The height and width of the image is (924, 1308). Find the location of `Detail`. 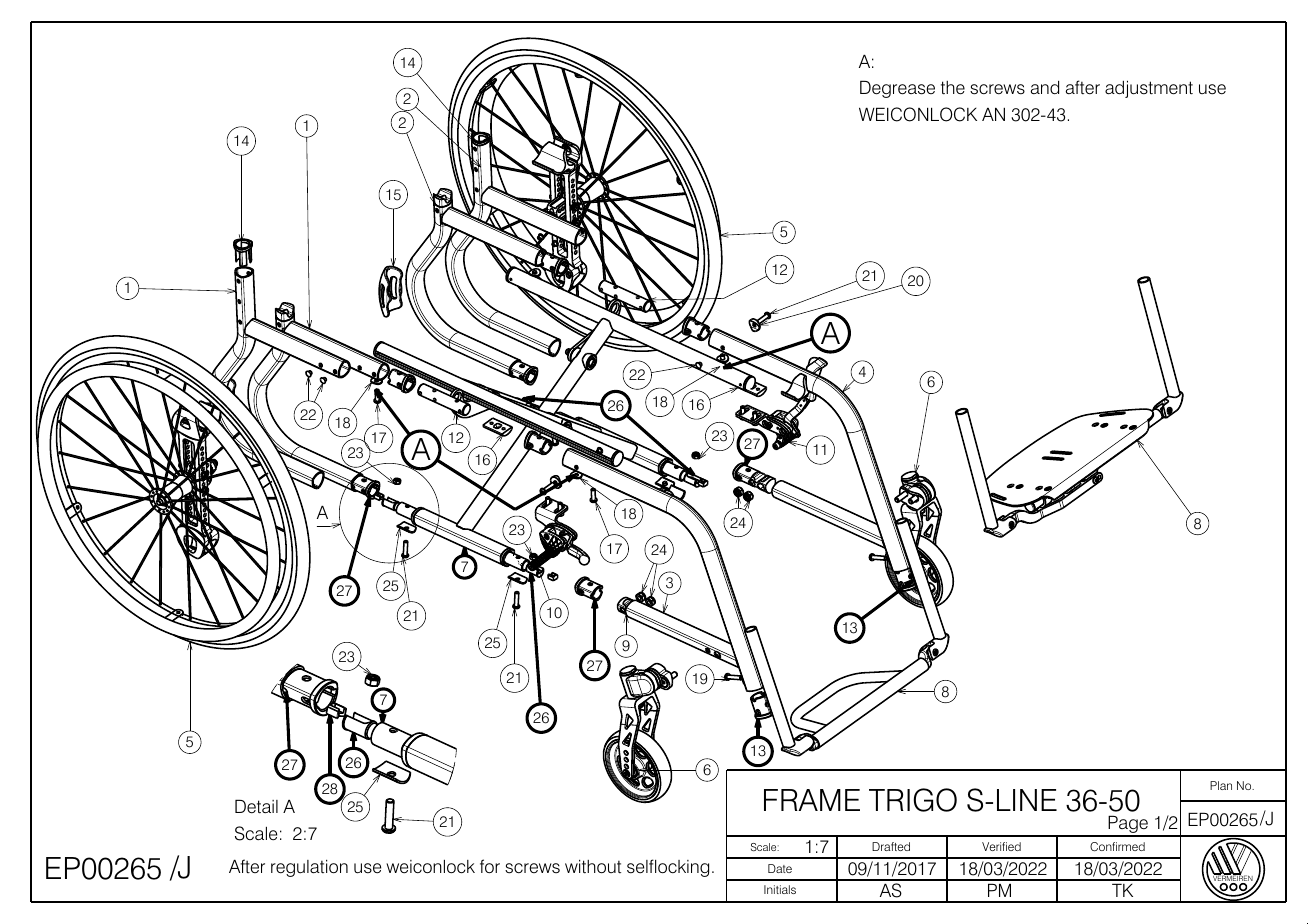

Detail is located at coordinates (256, 806).
